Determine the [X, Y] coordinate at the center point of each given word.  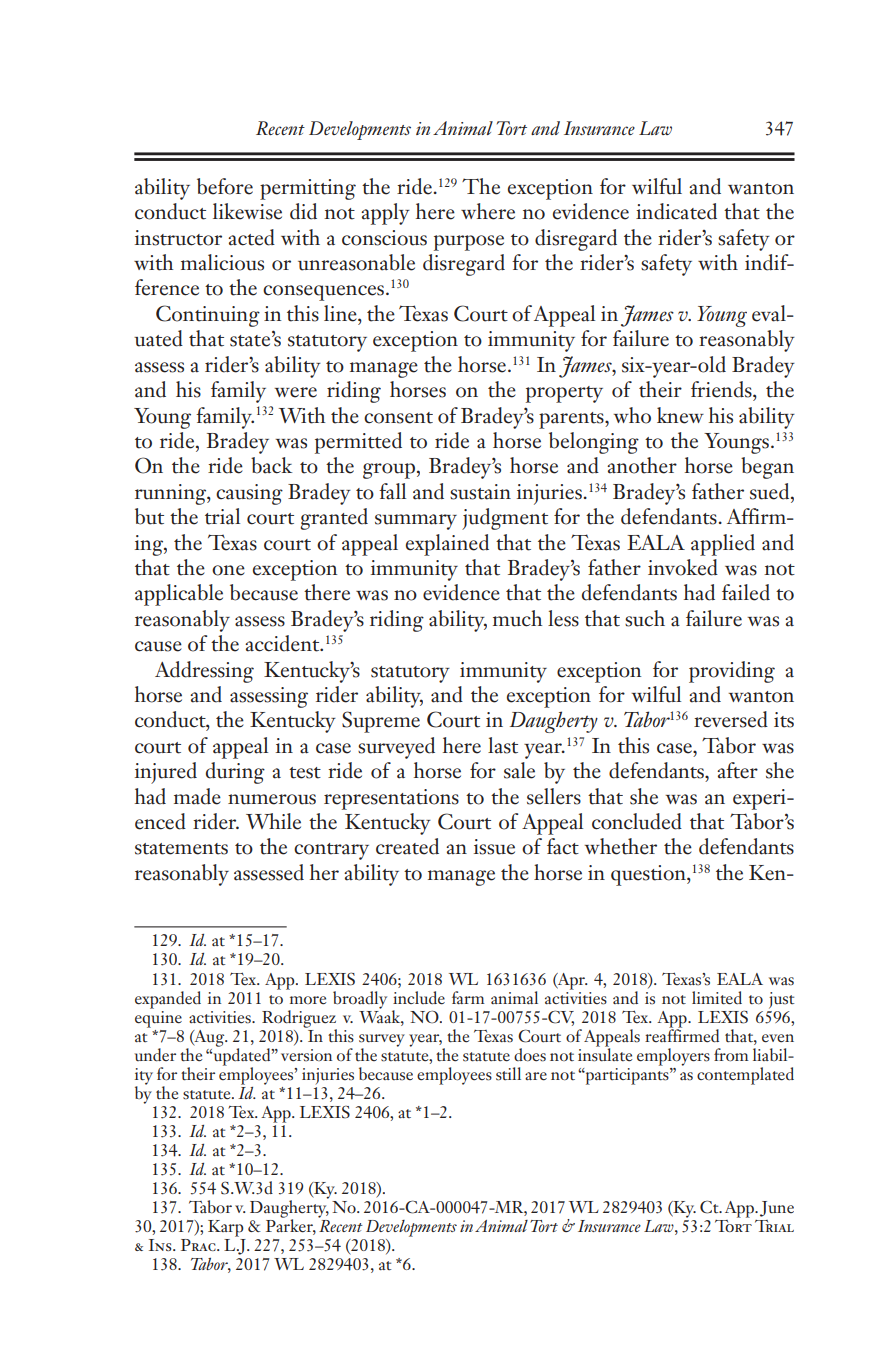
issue [494, 847]
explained [447, 545]
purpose [469, 243]
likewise [247, 211]
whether [620, 846]
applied [723, 545]
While [273, 821]
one [228, 570]
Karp [226, 1228]
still [508, 1074]
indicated [676, 211]
